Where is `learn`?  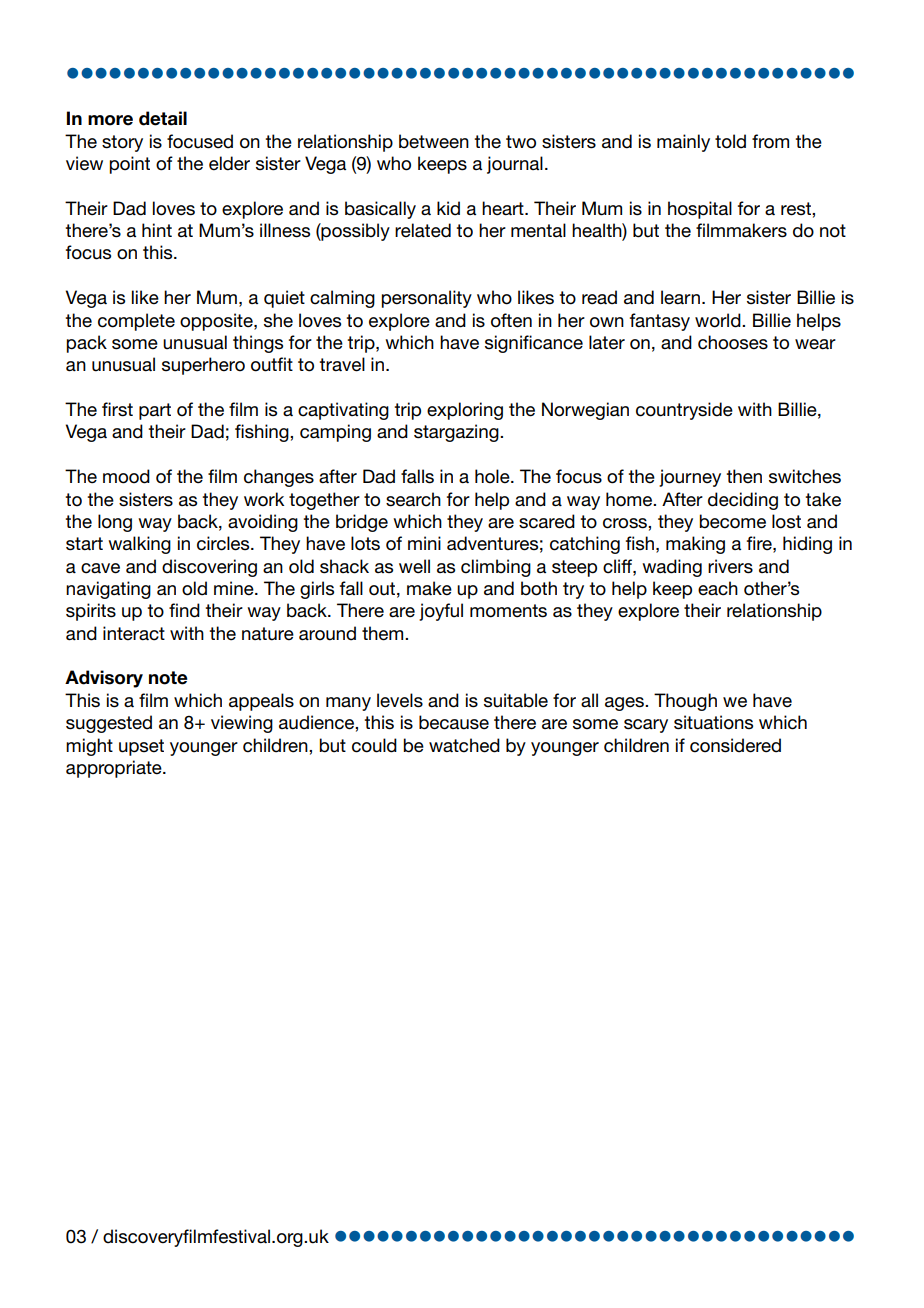 learn is located at coordinates (680, 297).
